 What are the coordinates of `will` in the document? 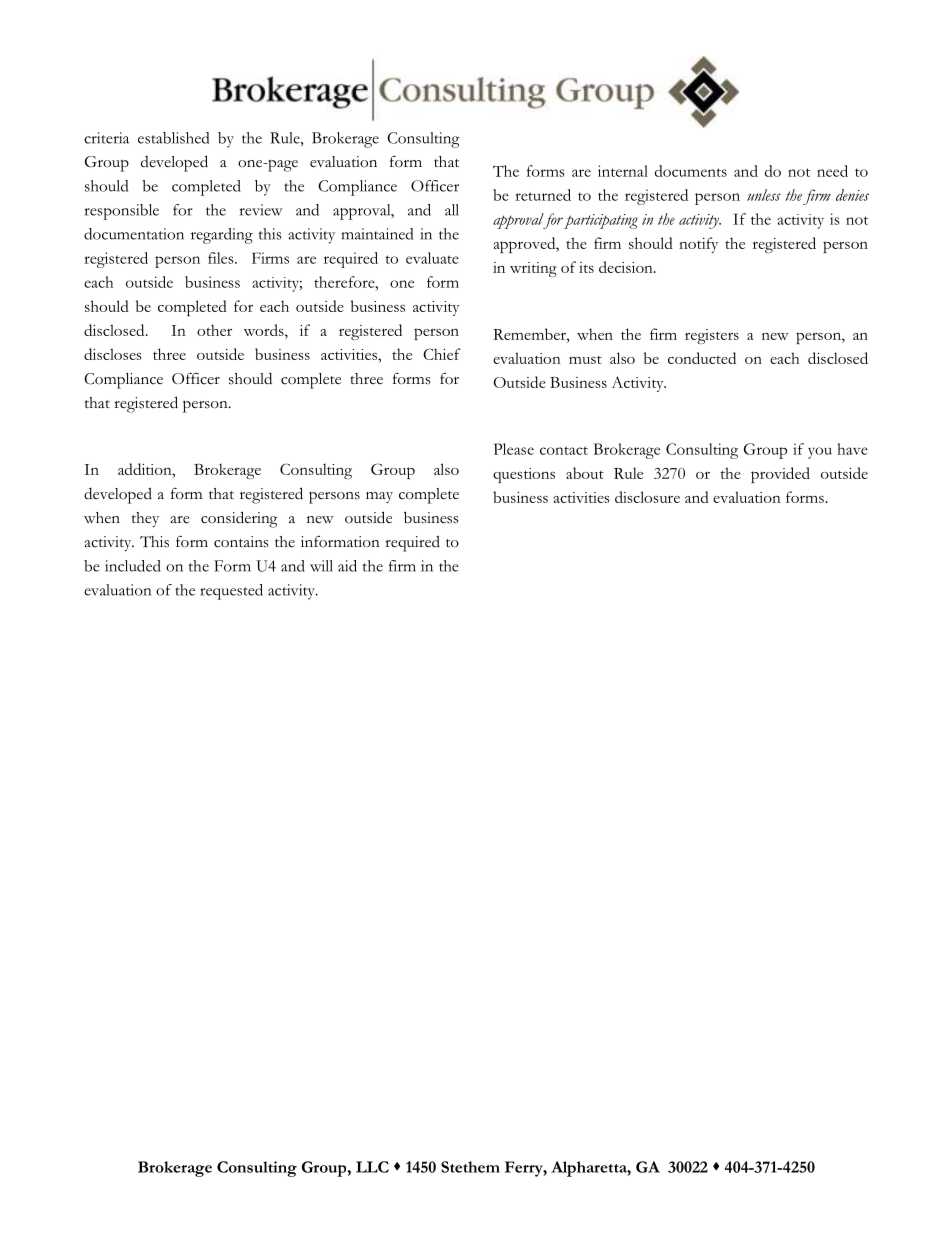 It's located at (321, 566).
